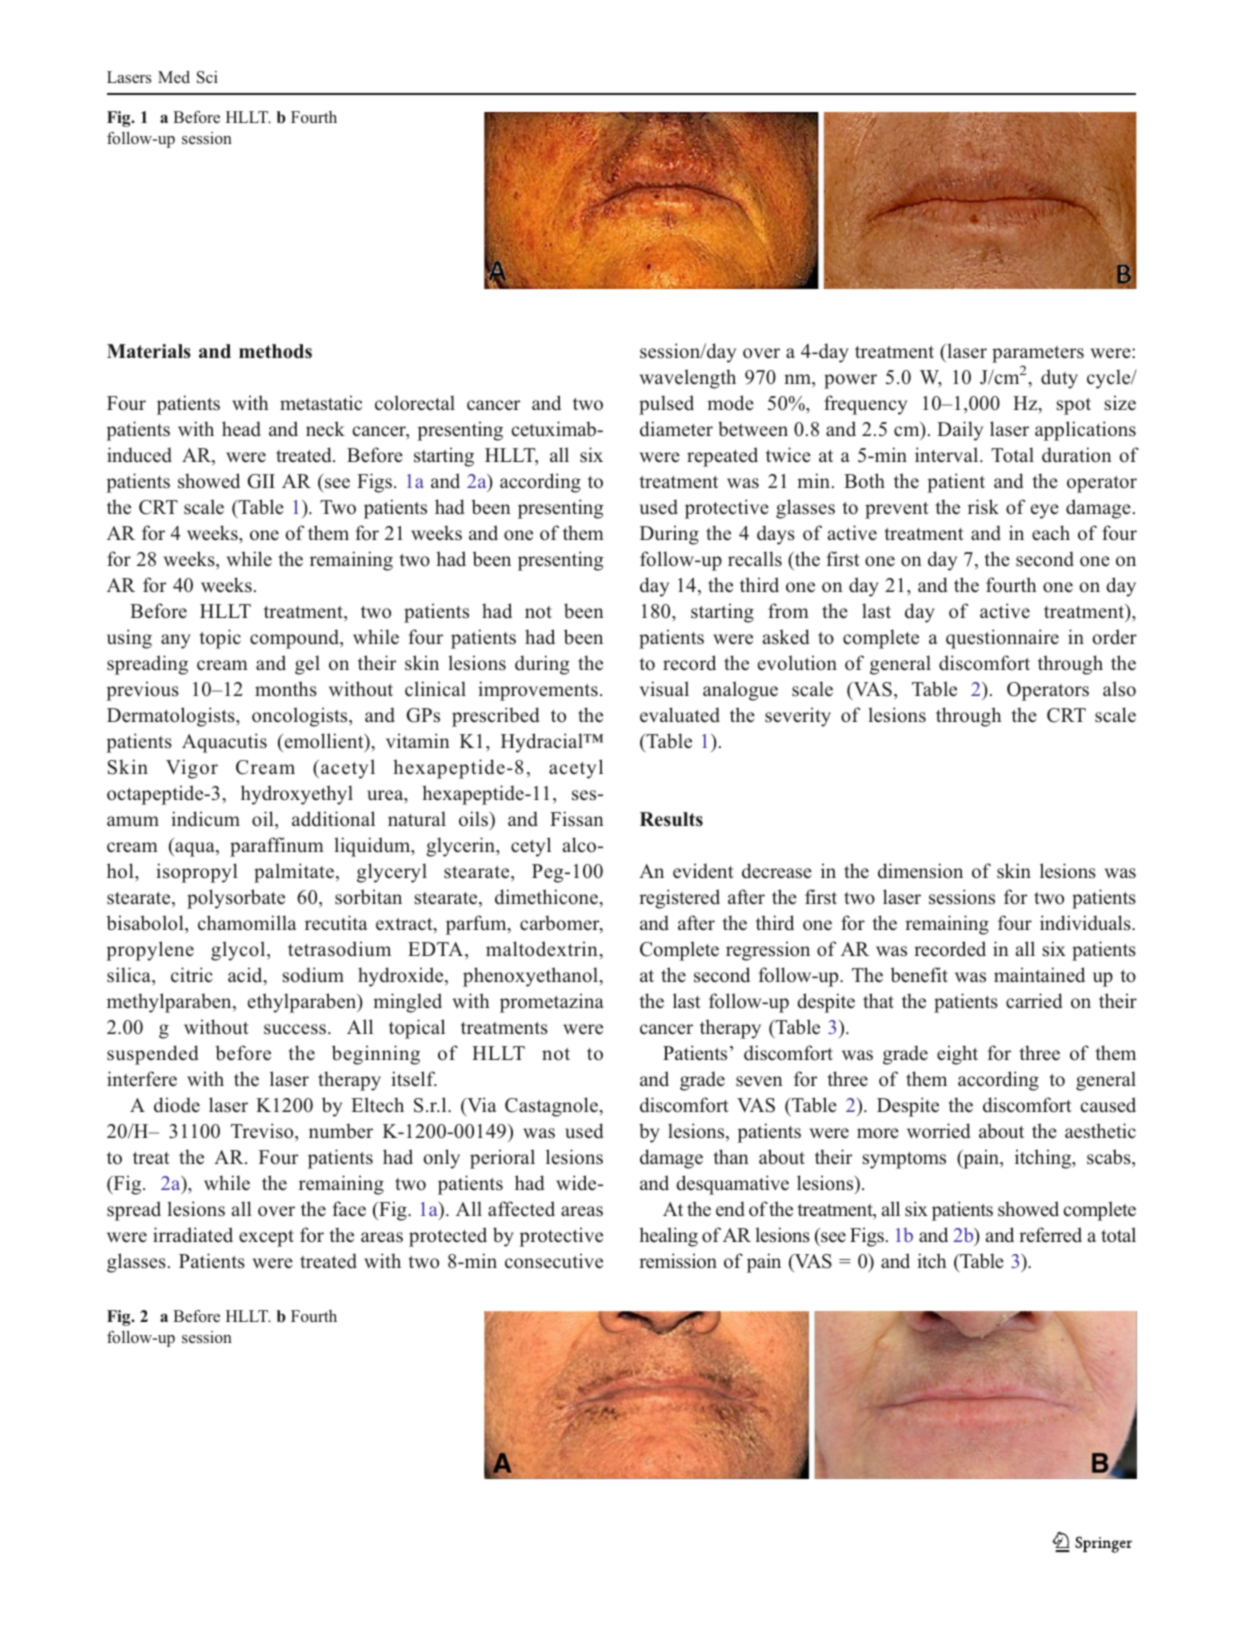 The image size is (1243, 1652). I want to click on diameter, so click(676, 429).
